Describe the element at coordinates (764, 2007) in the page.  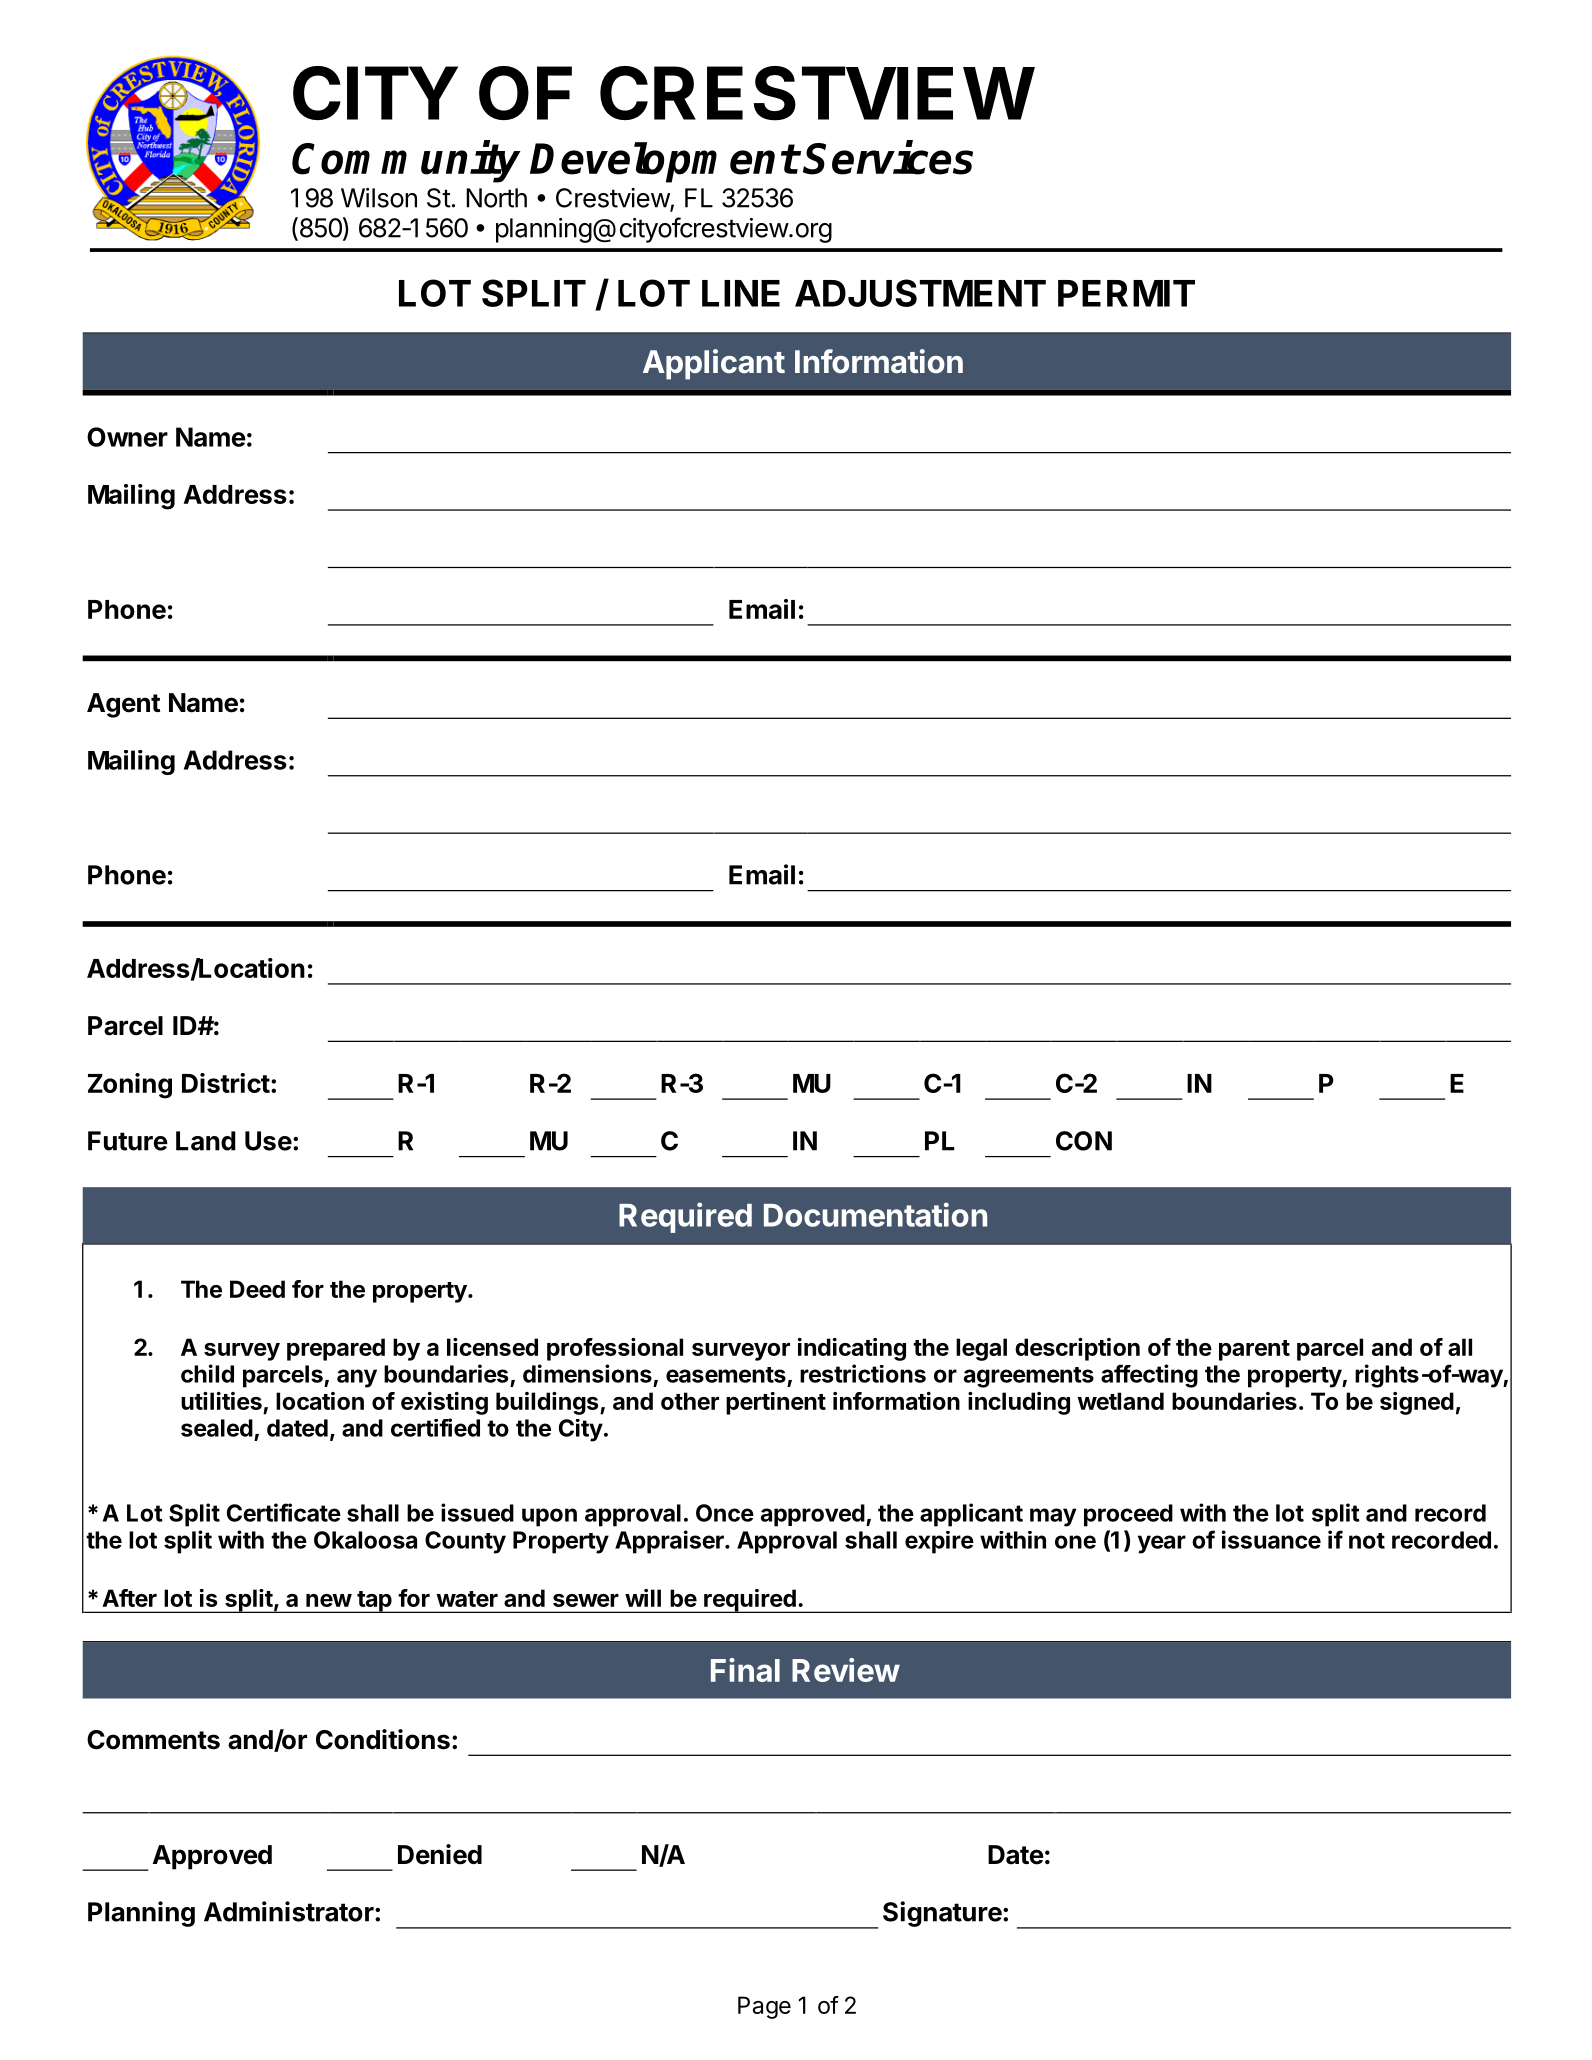
I see `Page` at that location.
